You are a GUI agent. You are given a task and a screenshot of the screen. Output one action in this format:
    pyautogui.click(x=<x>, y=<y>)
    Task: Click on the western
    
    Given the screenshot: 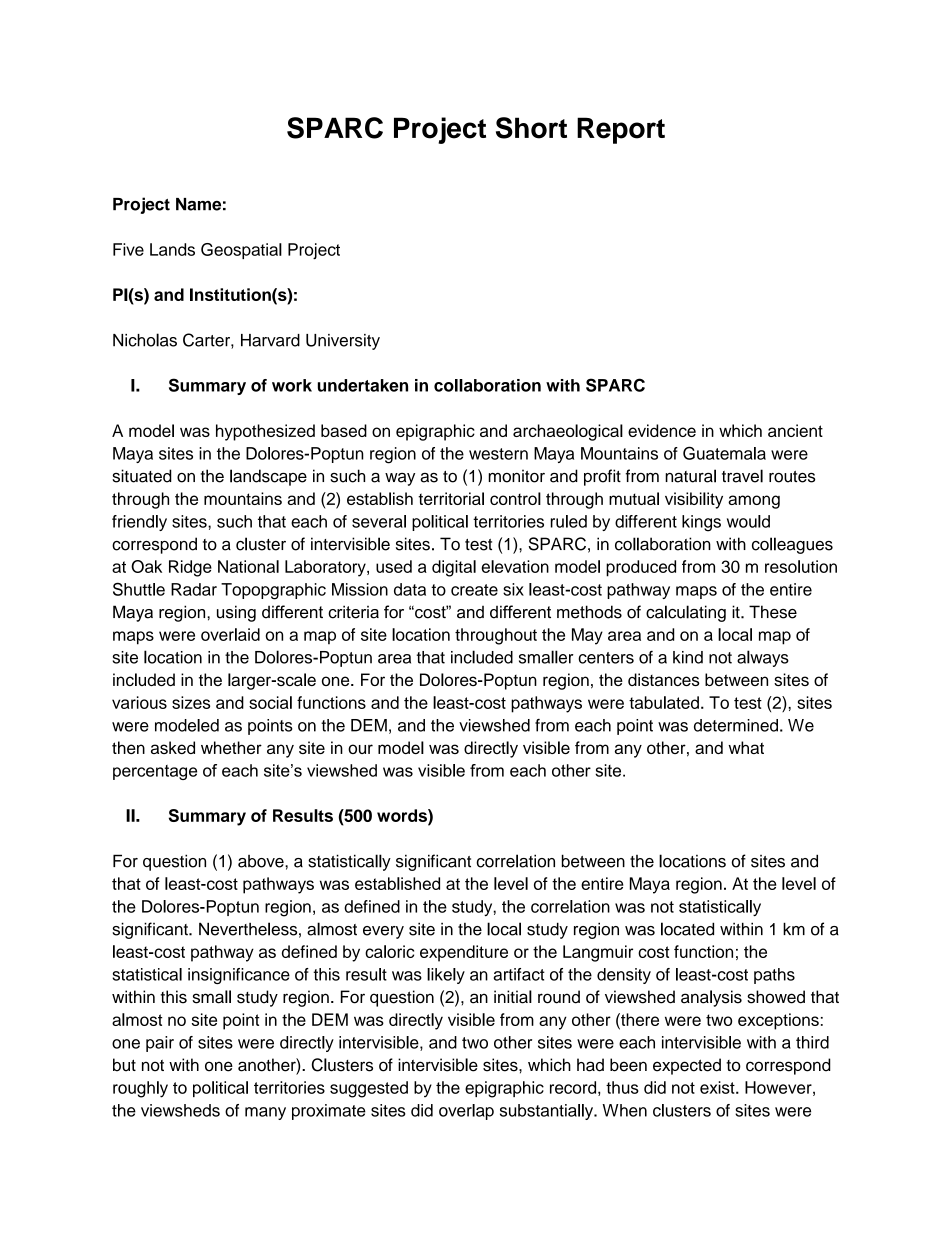 What is the action you would take?
    pyautogui.click(x=498, y=454)
